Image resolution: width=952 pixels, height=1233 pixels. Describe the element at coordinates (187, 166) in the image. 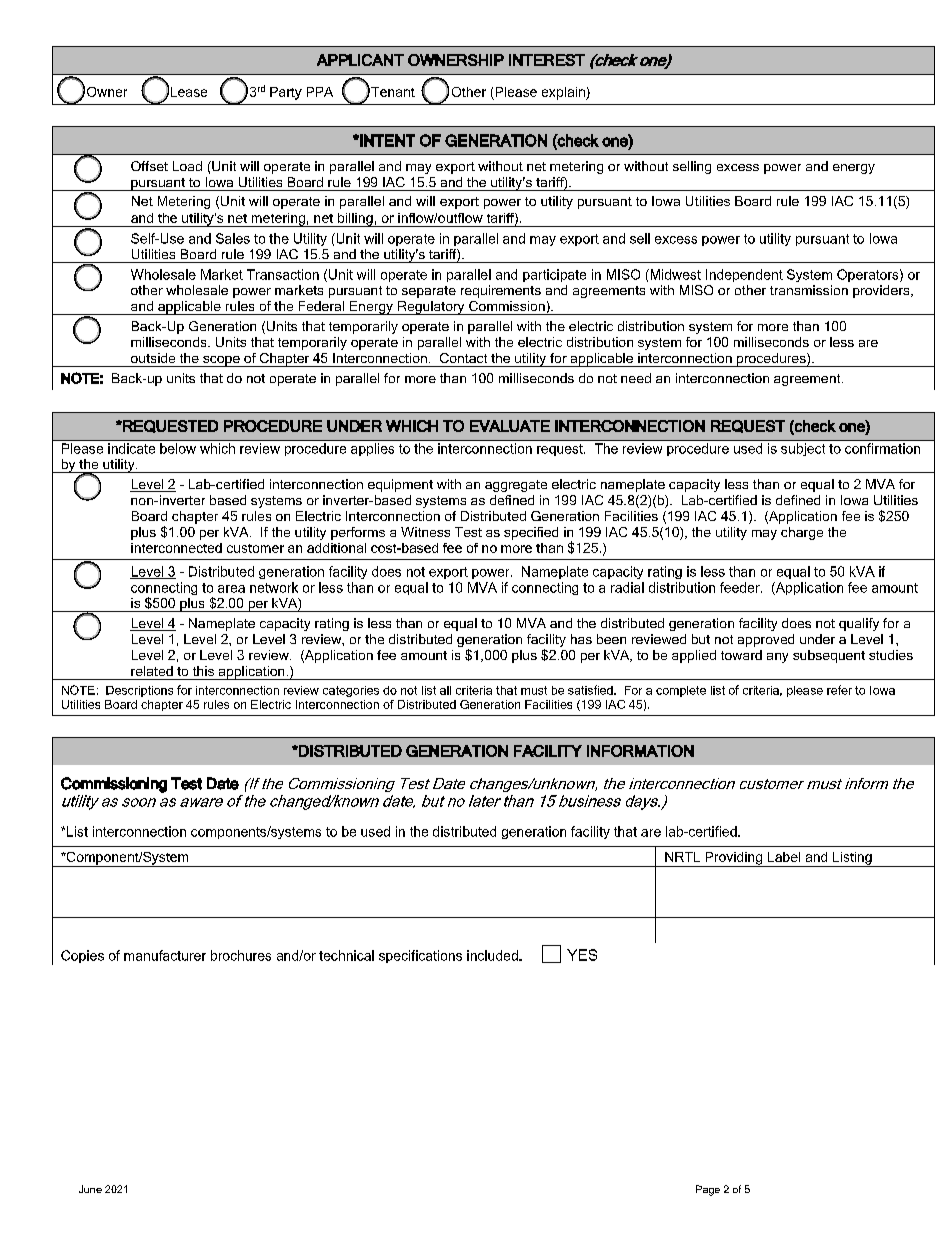

I see `Load` at that location.
